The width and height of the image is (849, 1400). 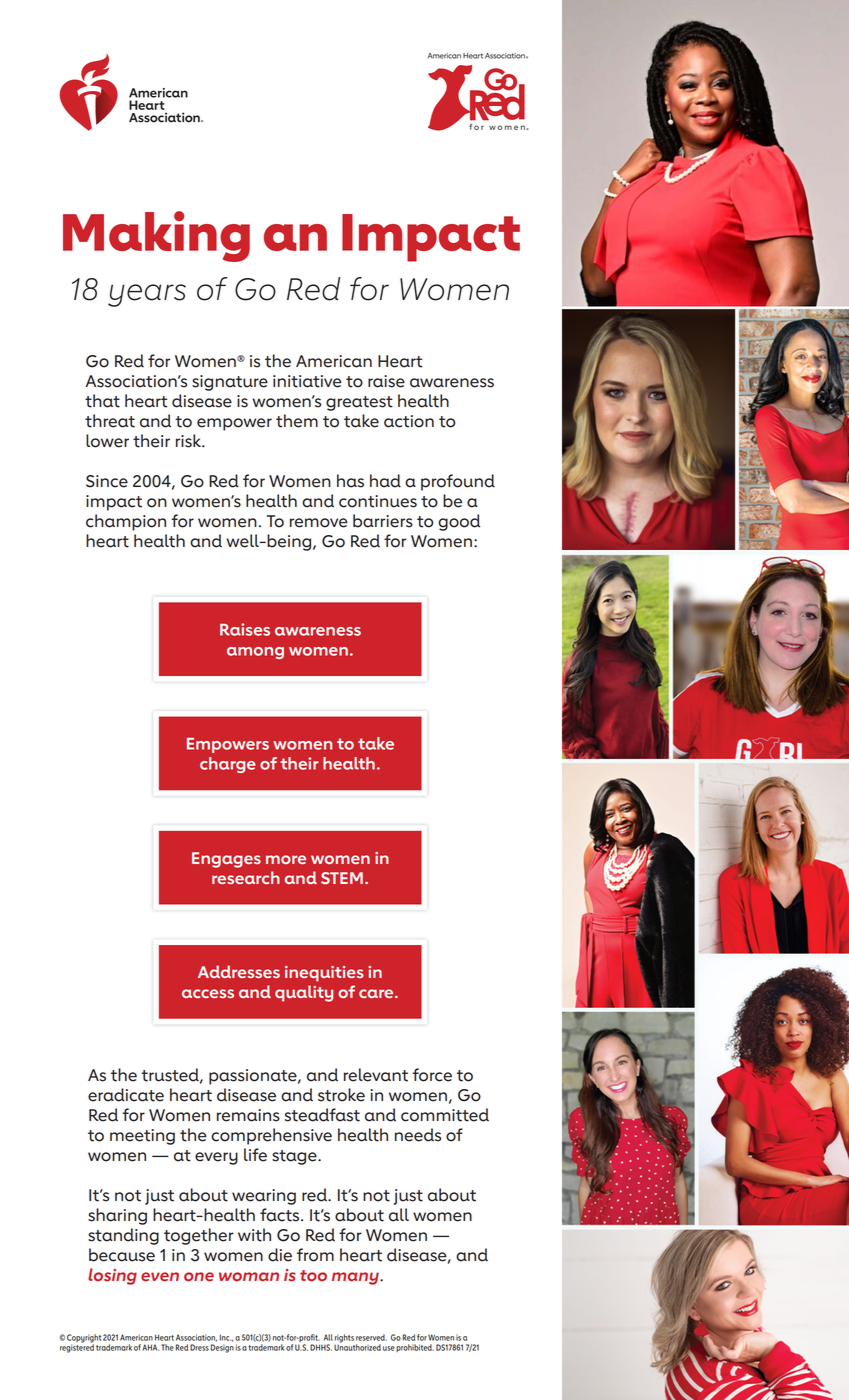 What do you see at coordinates (342, 878) in the image?
I see `STEM` at bounding box center [342, 878].
